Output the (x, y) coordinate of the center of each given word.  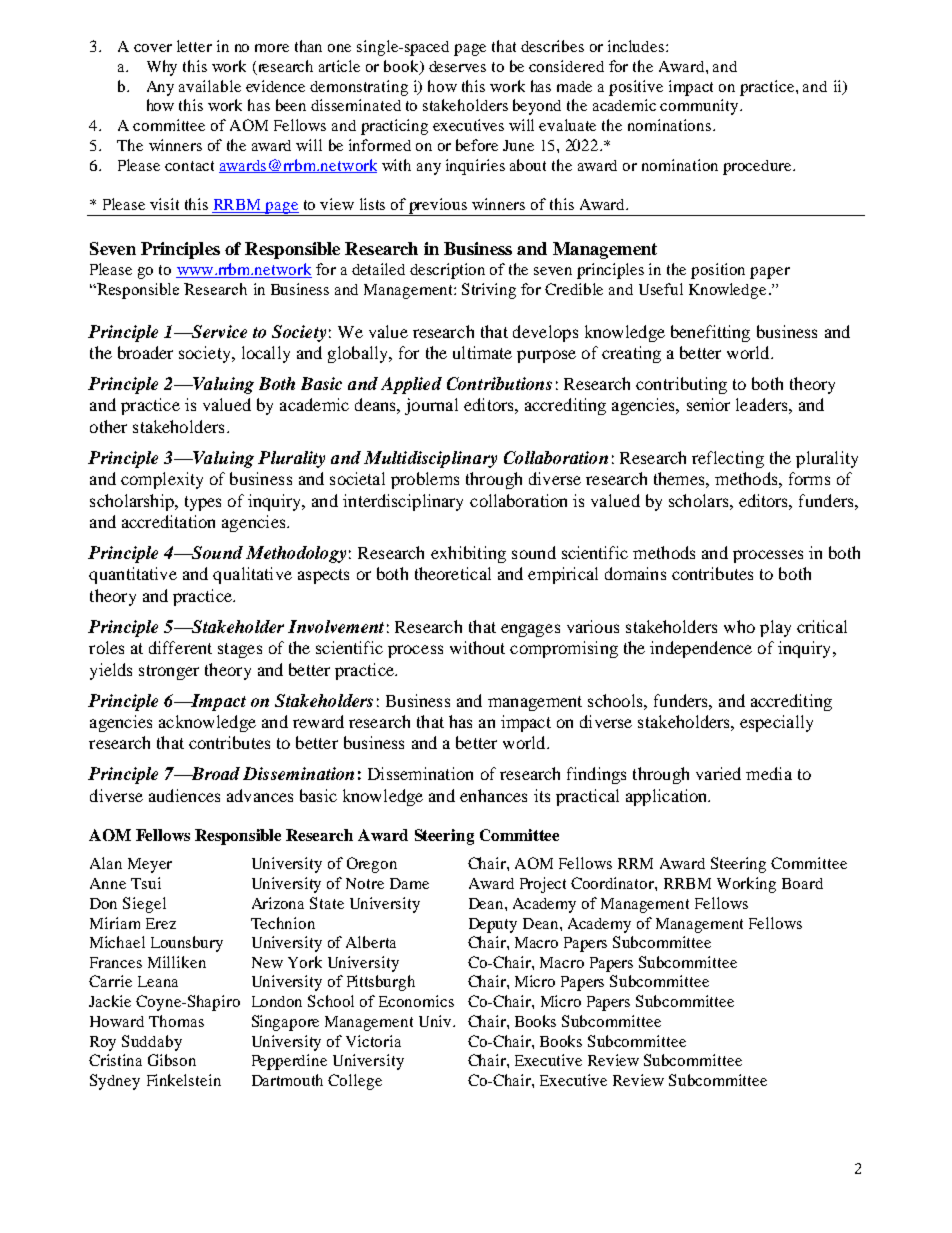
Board (802, 883)
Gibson (172, 1060)
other (108, 426)
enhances (493, 795)
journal (431, 406)
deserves (457, 66)
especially (776, 723)
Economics (416, 1001)
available (210, 86)
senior (708, 404)
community (700, 107)
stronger (169, 672)
